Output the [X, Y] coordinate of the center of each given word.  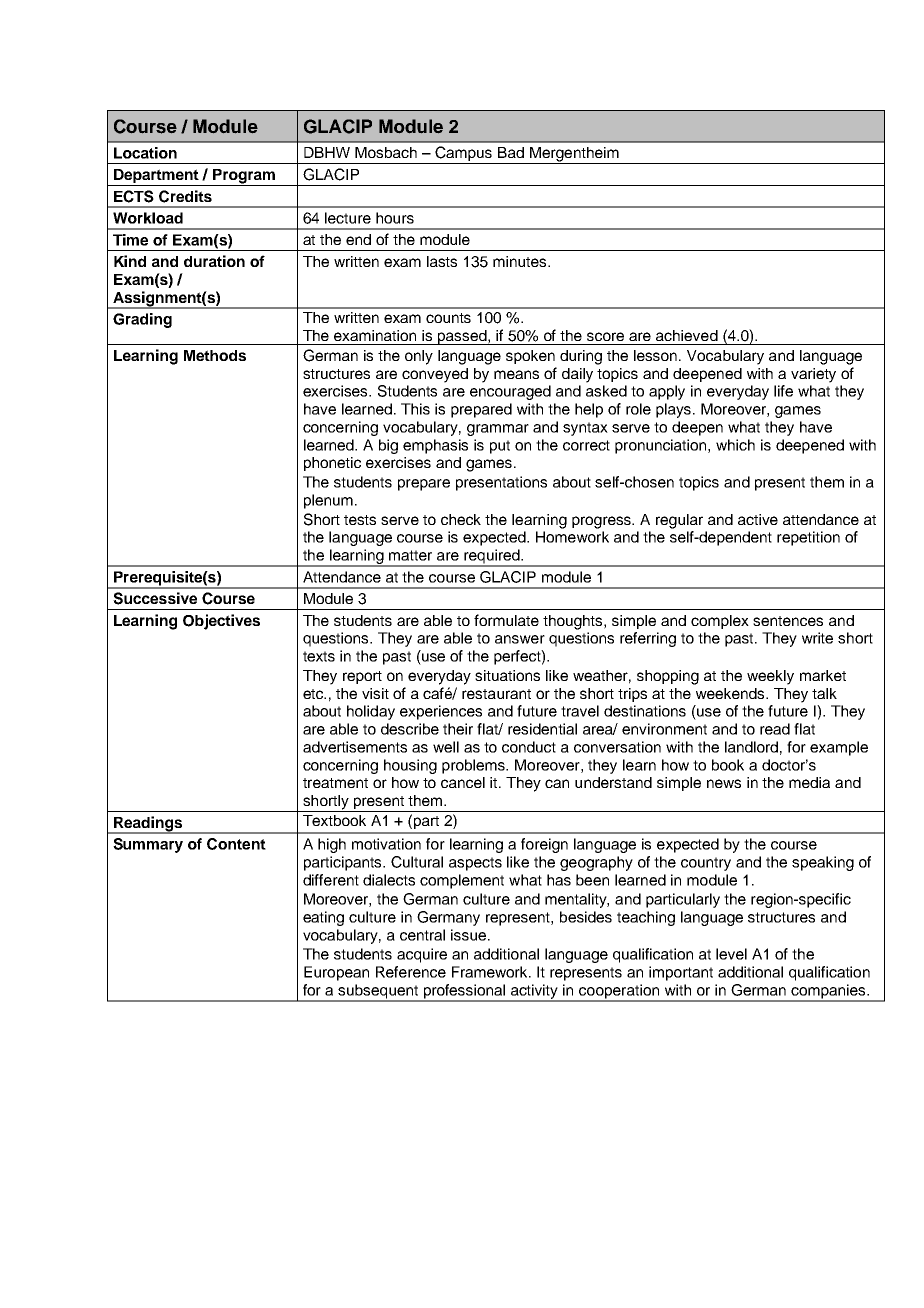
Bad [511, 152]
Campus [463, 155]
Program [244, 177]
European [336, 973]
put [500, 447]
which [735, 445]
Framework [491, 972]
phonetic [332, 464]
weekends [731, 693]
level [731, 954]
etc [314, 694]
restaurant [496, 694]
